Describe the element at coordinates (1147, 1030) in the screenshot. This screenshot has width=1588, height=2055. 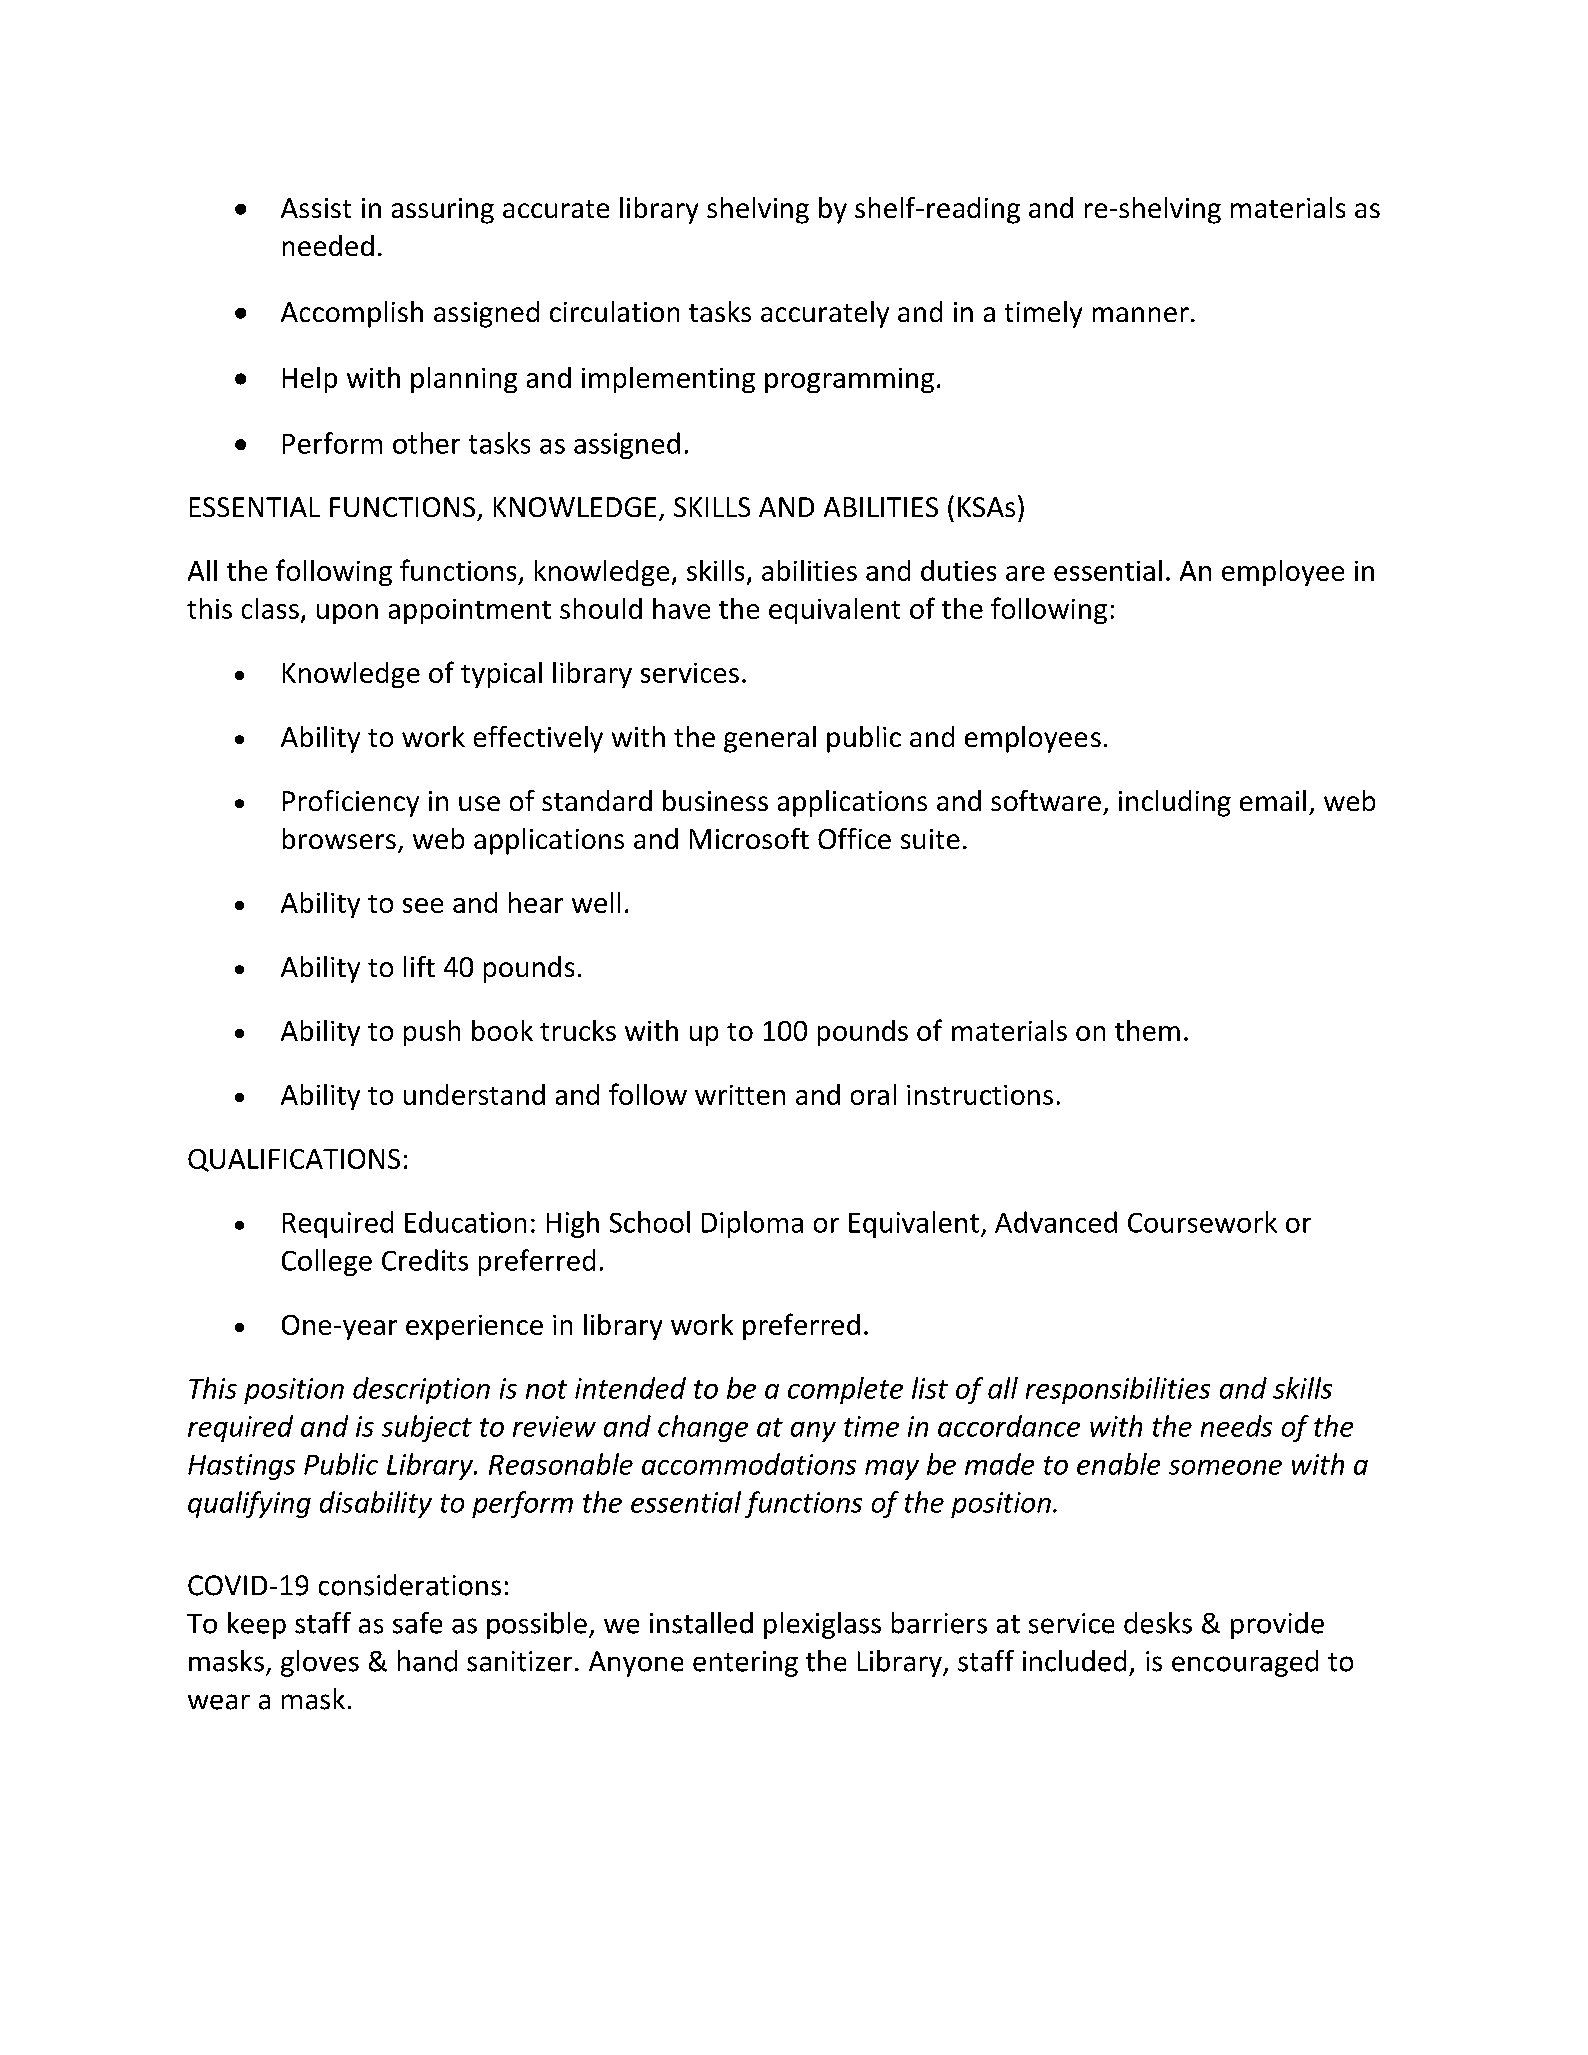
I see `them` at that location.
